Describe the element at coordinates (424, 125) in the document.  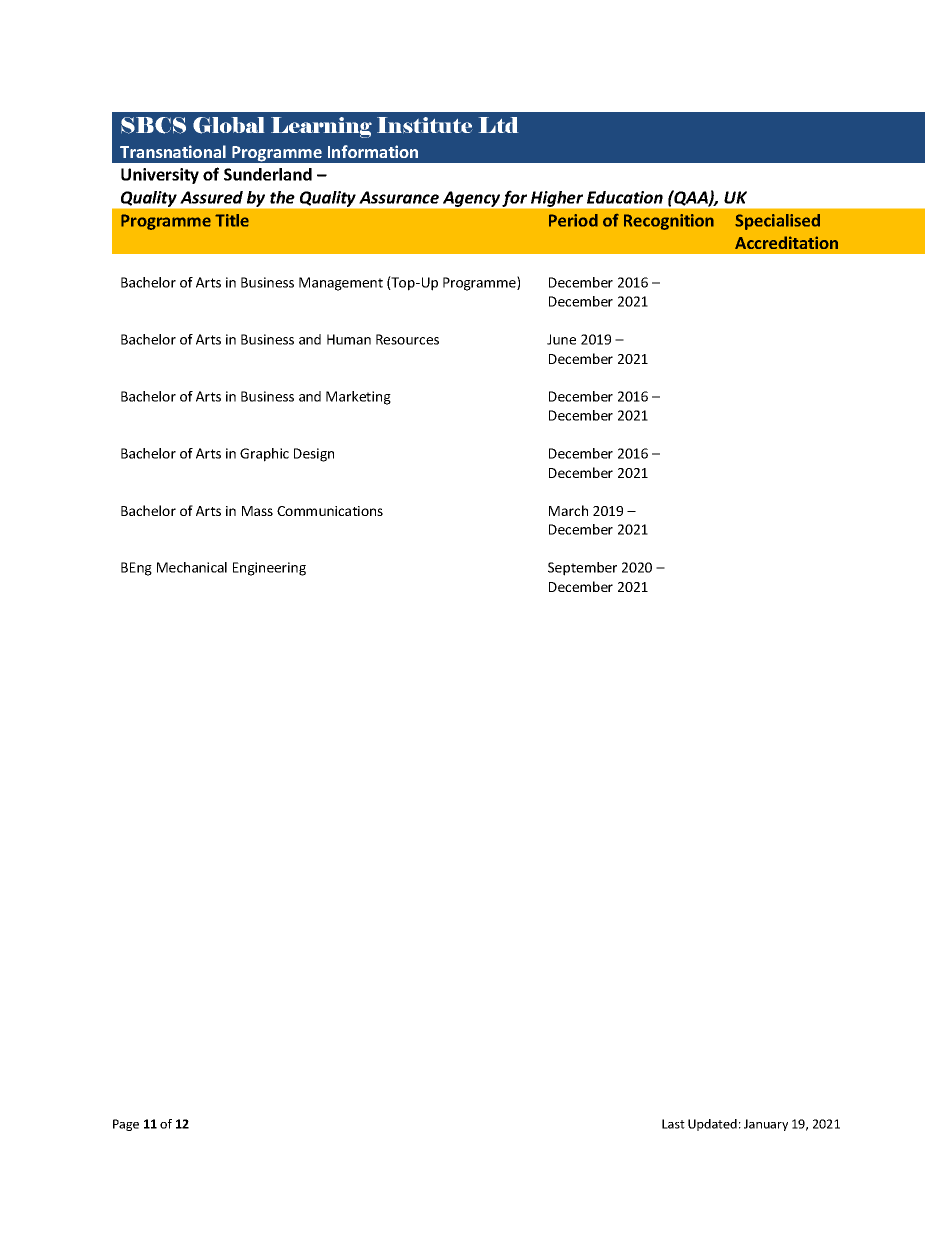
I see `Institute` at that location.
